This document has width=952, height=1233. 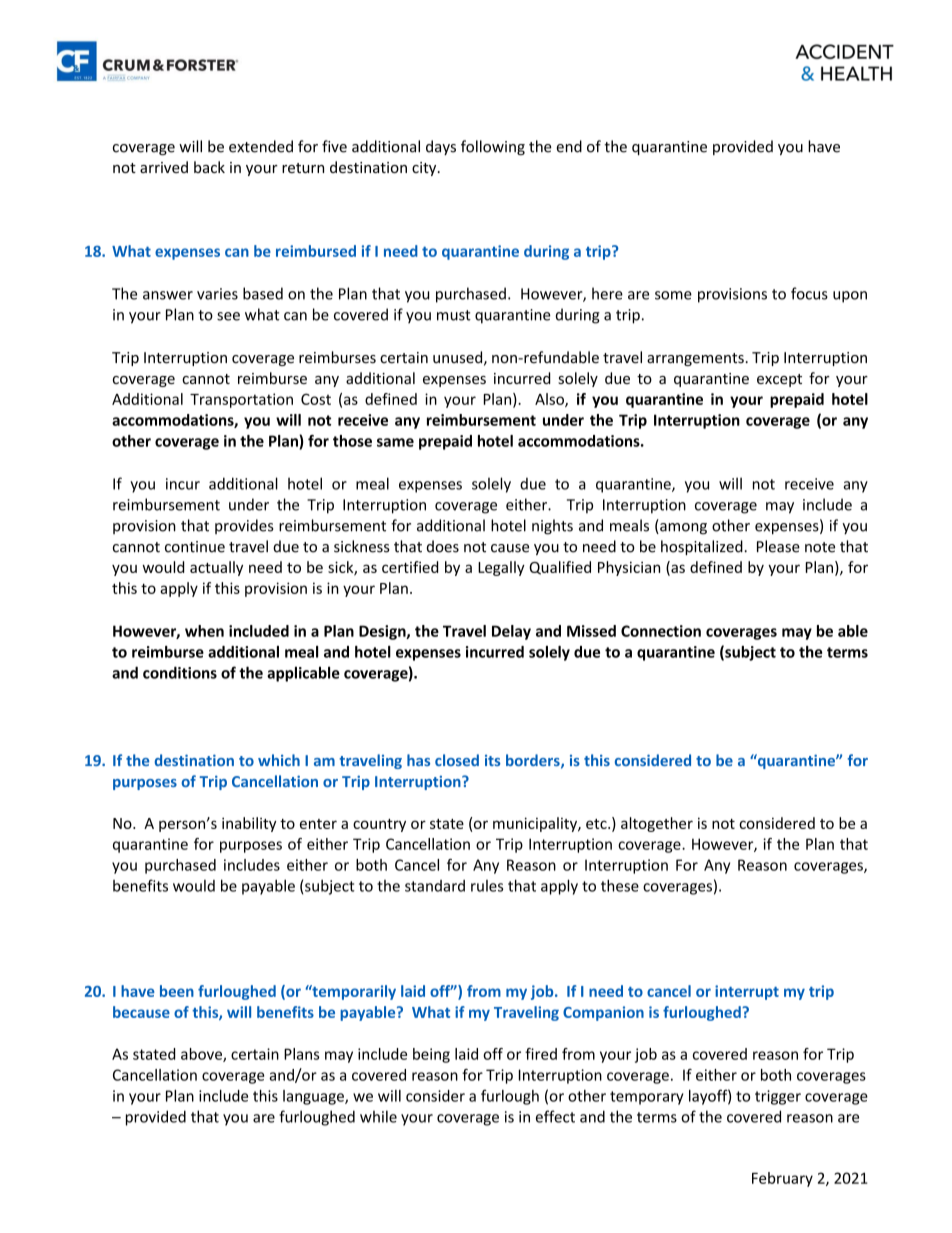 I want to click on February, so click(x=782, y=1179).
